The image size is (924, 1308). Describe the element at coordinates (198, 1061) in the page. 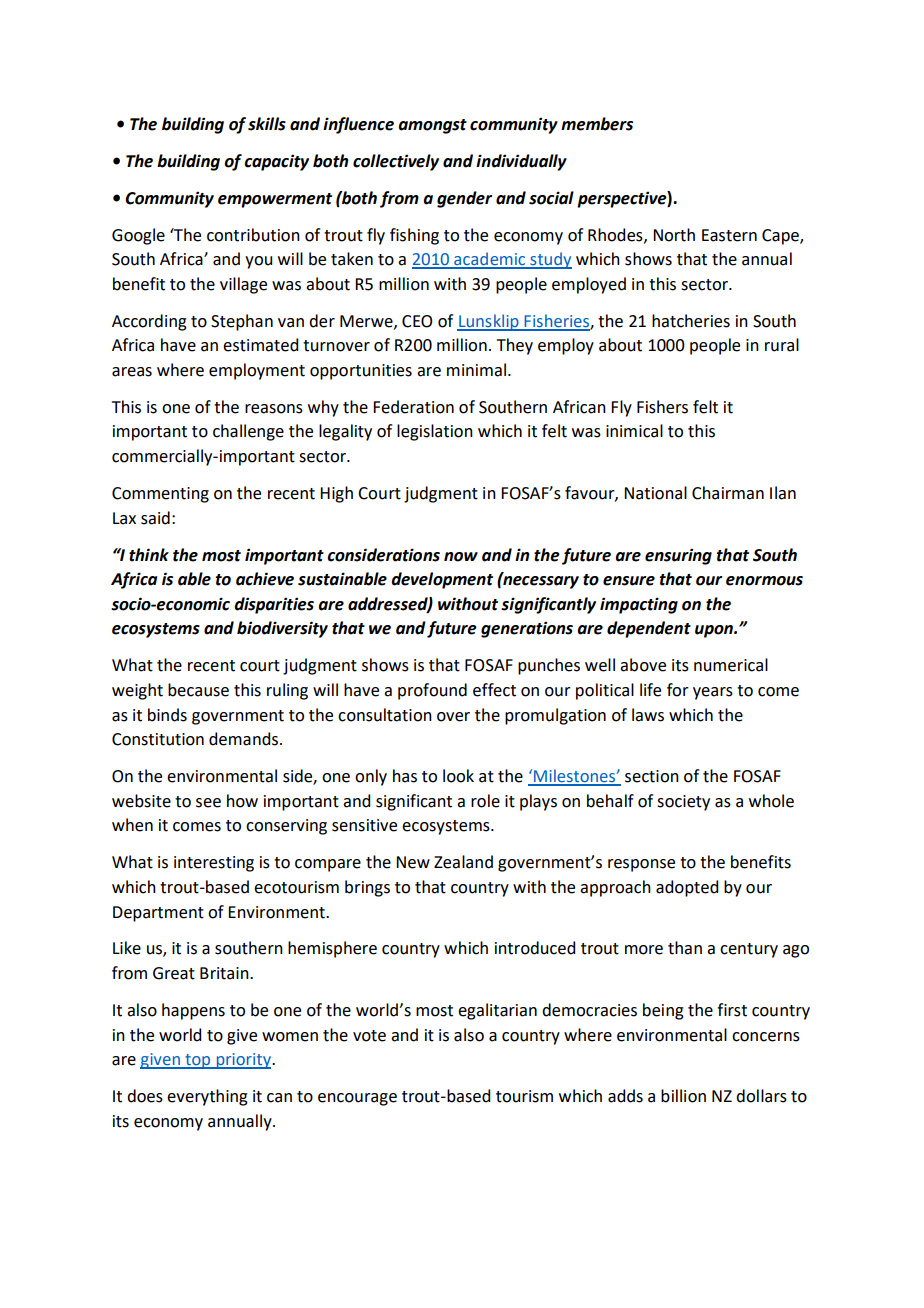

I see `top` at that location.
